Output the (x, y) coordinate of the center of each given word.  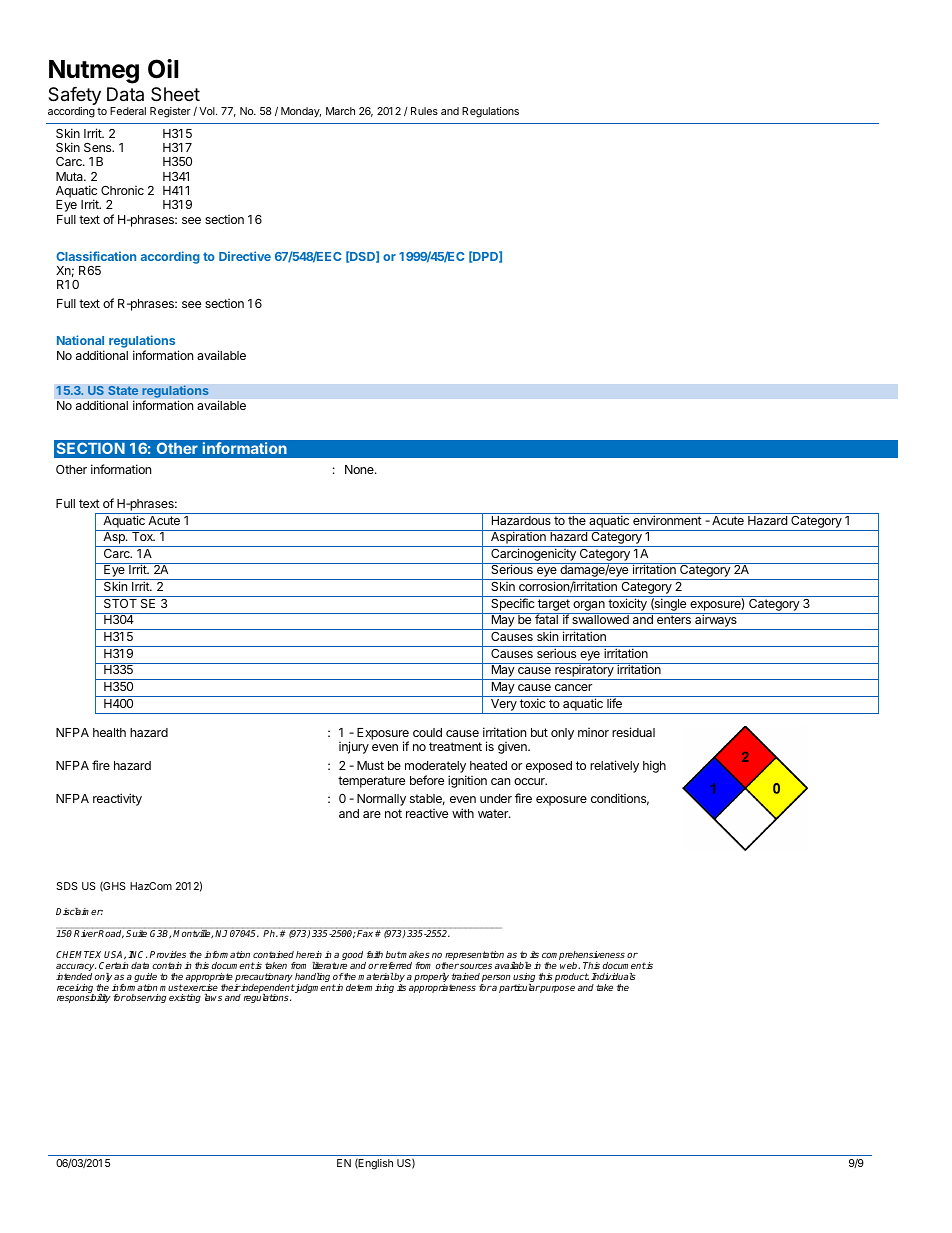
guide (145, 979)
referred (395, 965)
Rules (424, 111)
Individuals (613, 976)
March (340, 111)
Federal (128, 111)
